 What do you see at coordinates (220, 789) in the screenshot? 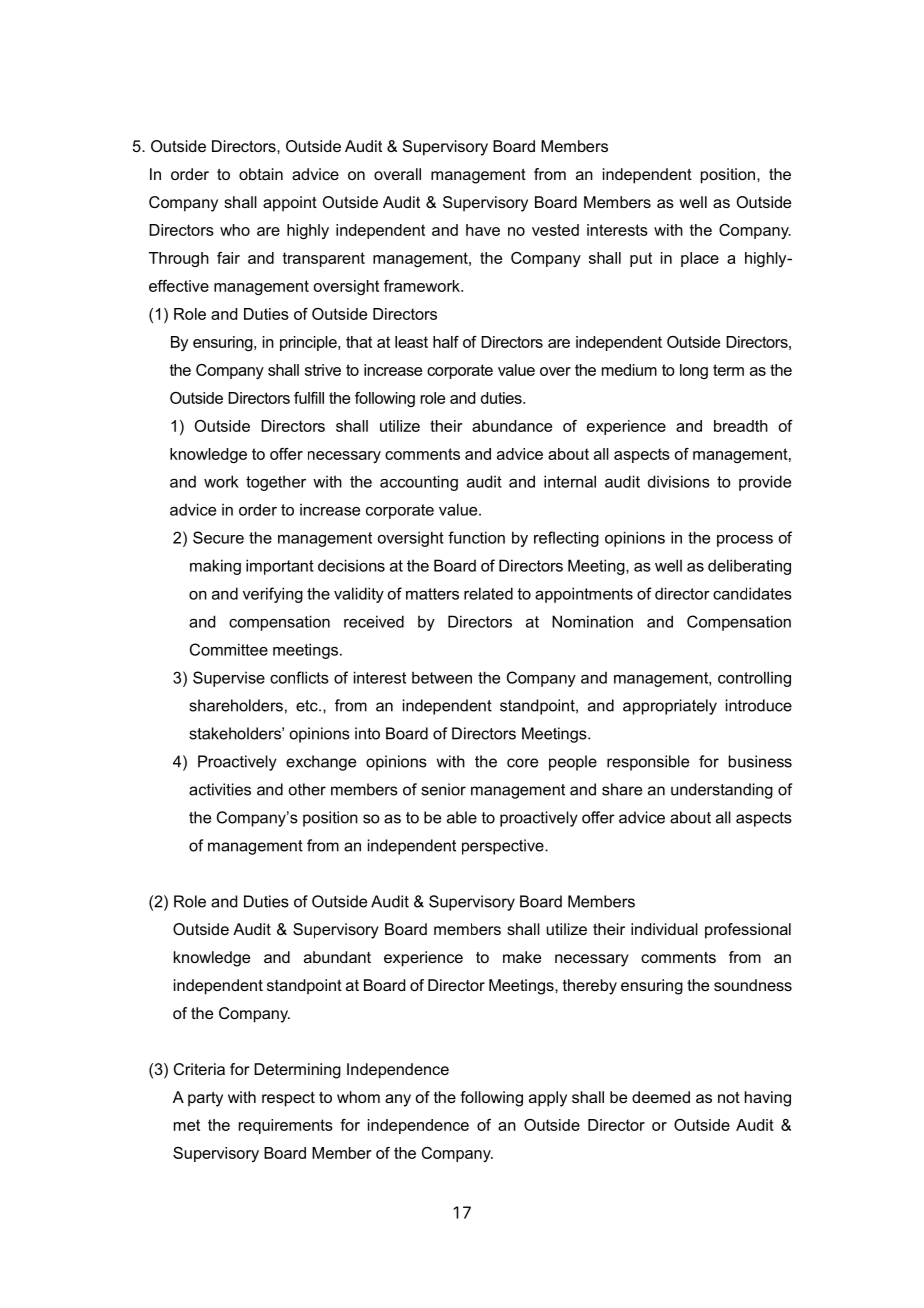
I see `activities` at bounding box center [220, 789].
